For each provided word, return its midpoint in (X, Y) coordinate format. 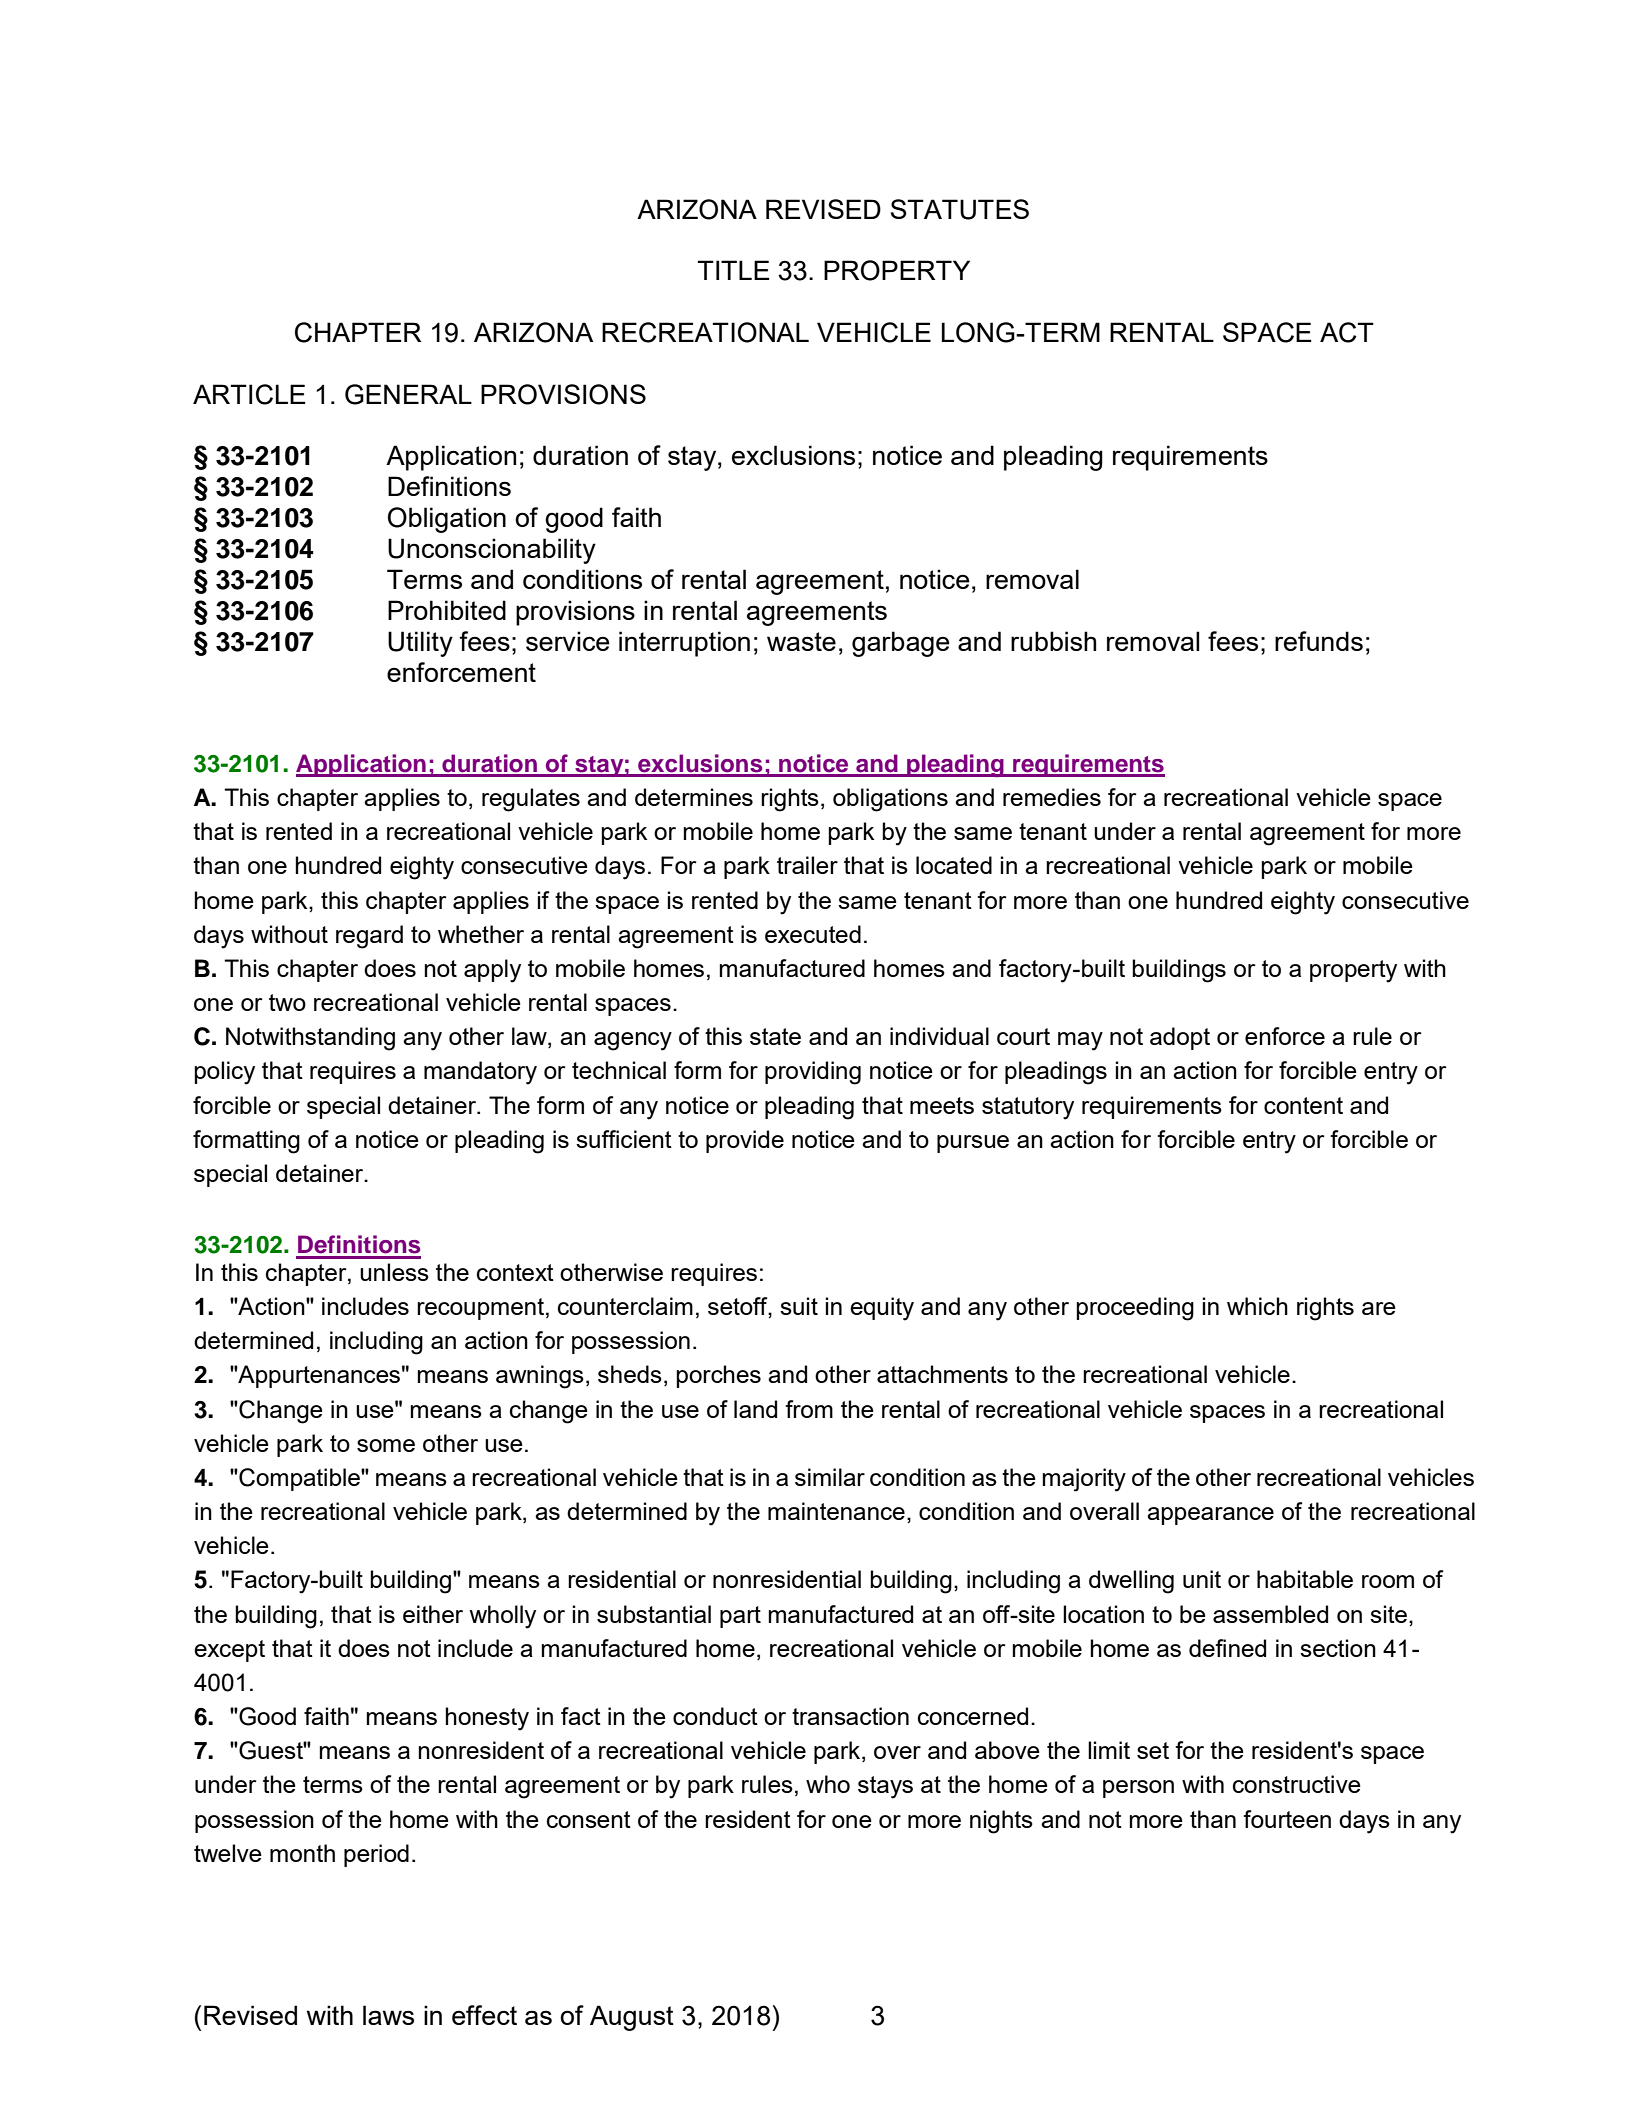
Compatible (299, 1479)
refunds (1319, 641)
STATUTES (960, 209)
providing (813, 1073)
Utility (420, 644)
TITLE (734, 270)
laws (388, 2015)
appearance (1210, 1516)
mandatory (480, 1073)
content (1303, 1105)
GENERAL (408, 394)
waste (801, 641)
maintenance (836, 1511)
